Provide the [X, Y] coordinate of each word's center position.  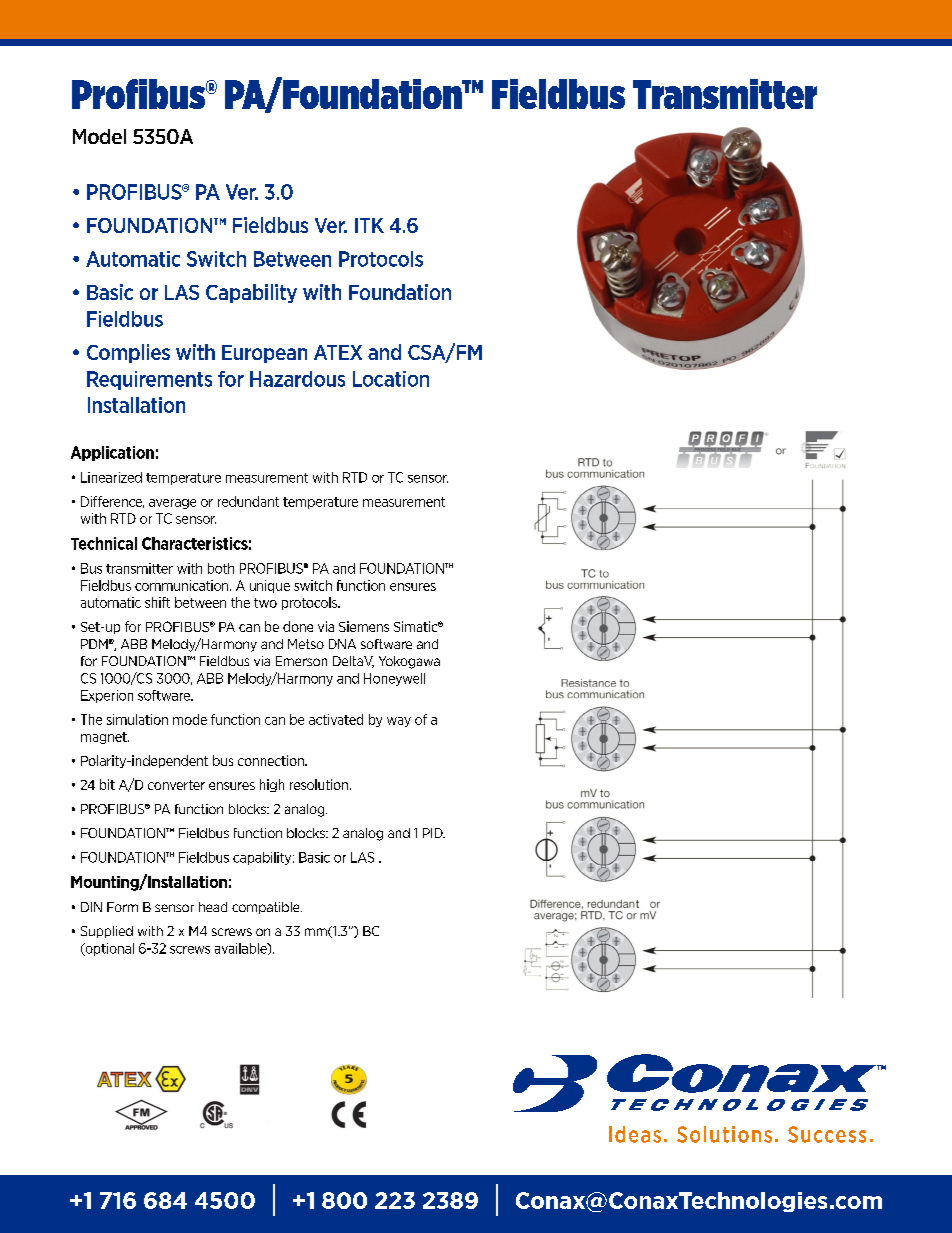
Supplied [107, 932]
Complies [128, 353]
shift [157, 602]
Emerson [301, 661]
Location [391, 379]
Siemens [364, 626]
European [264, 354]
